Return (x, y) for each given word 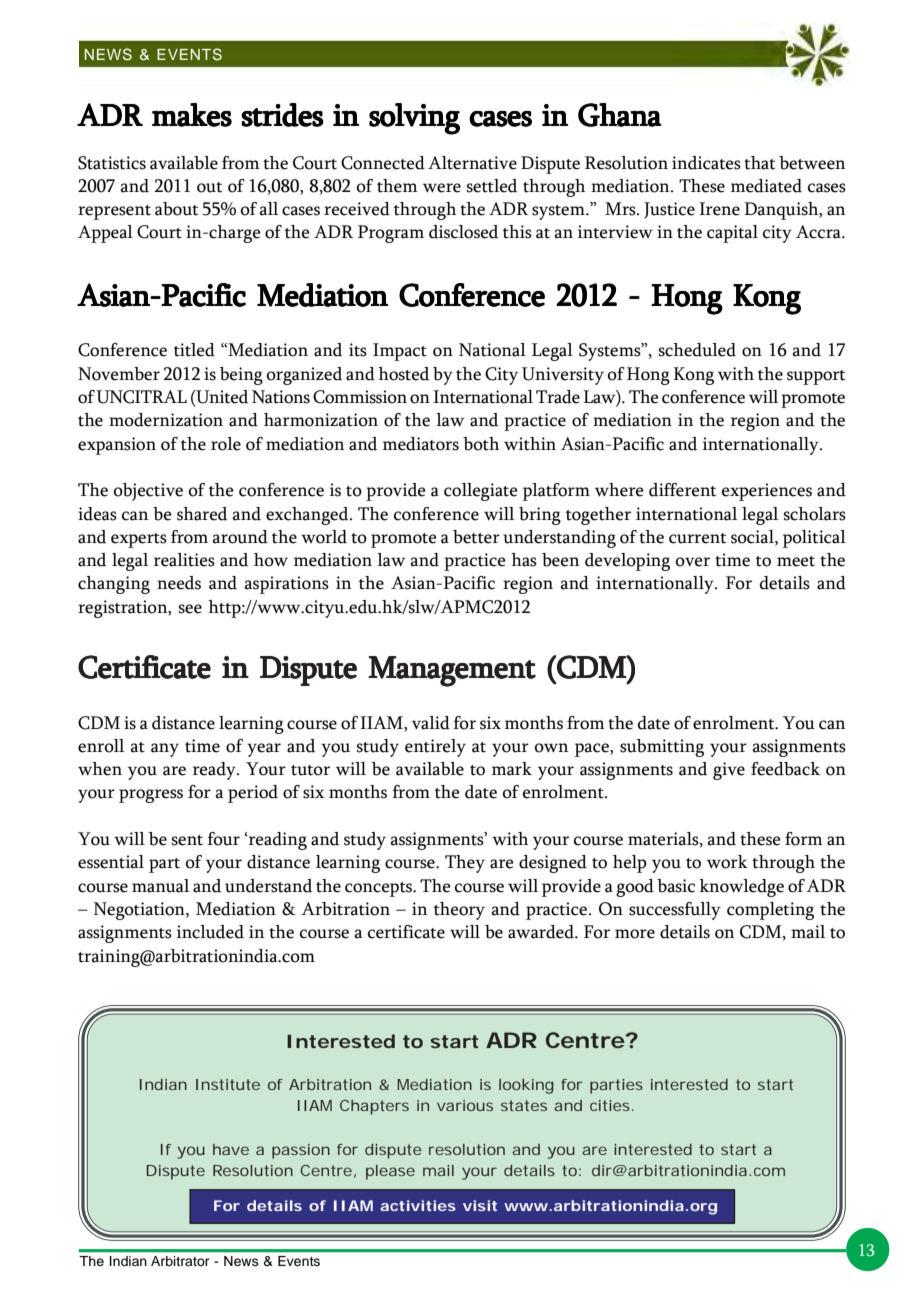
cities (610, 1105)
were (442, 188)
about (176, 209)
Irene (719, 209)
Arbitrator (180, 1261)
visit (480, 1205)
